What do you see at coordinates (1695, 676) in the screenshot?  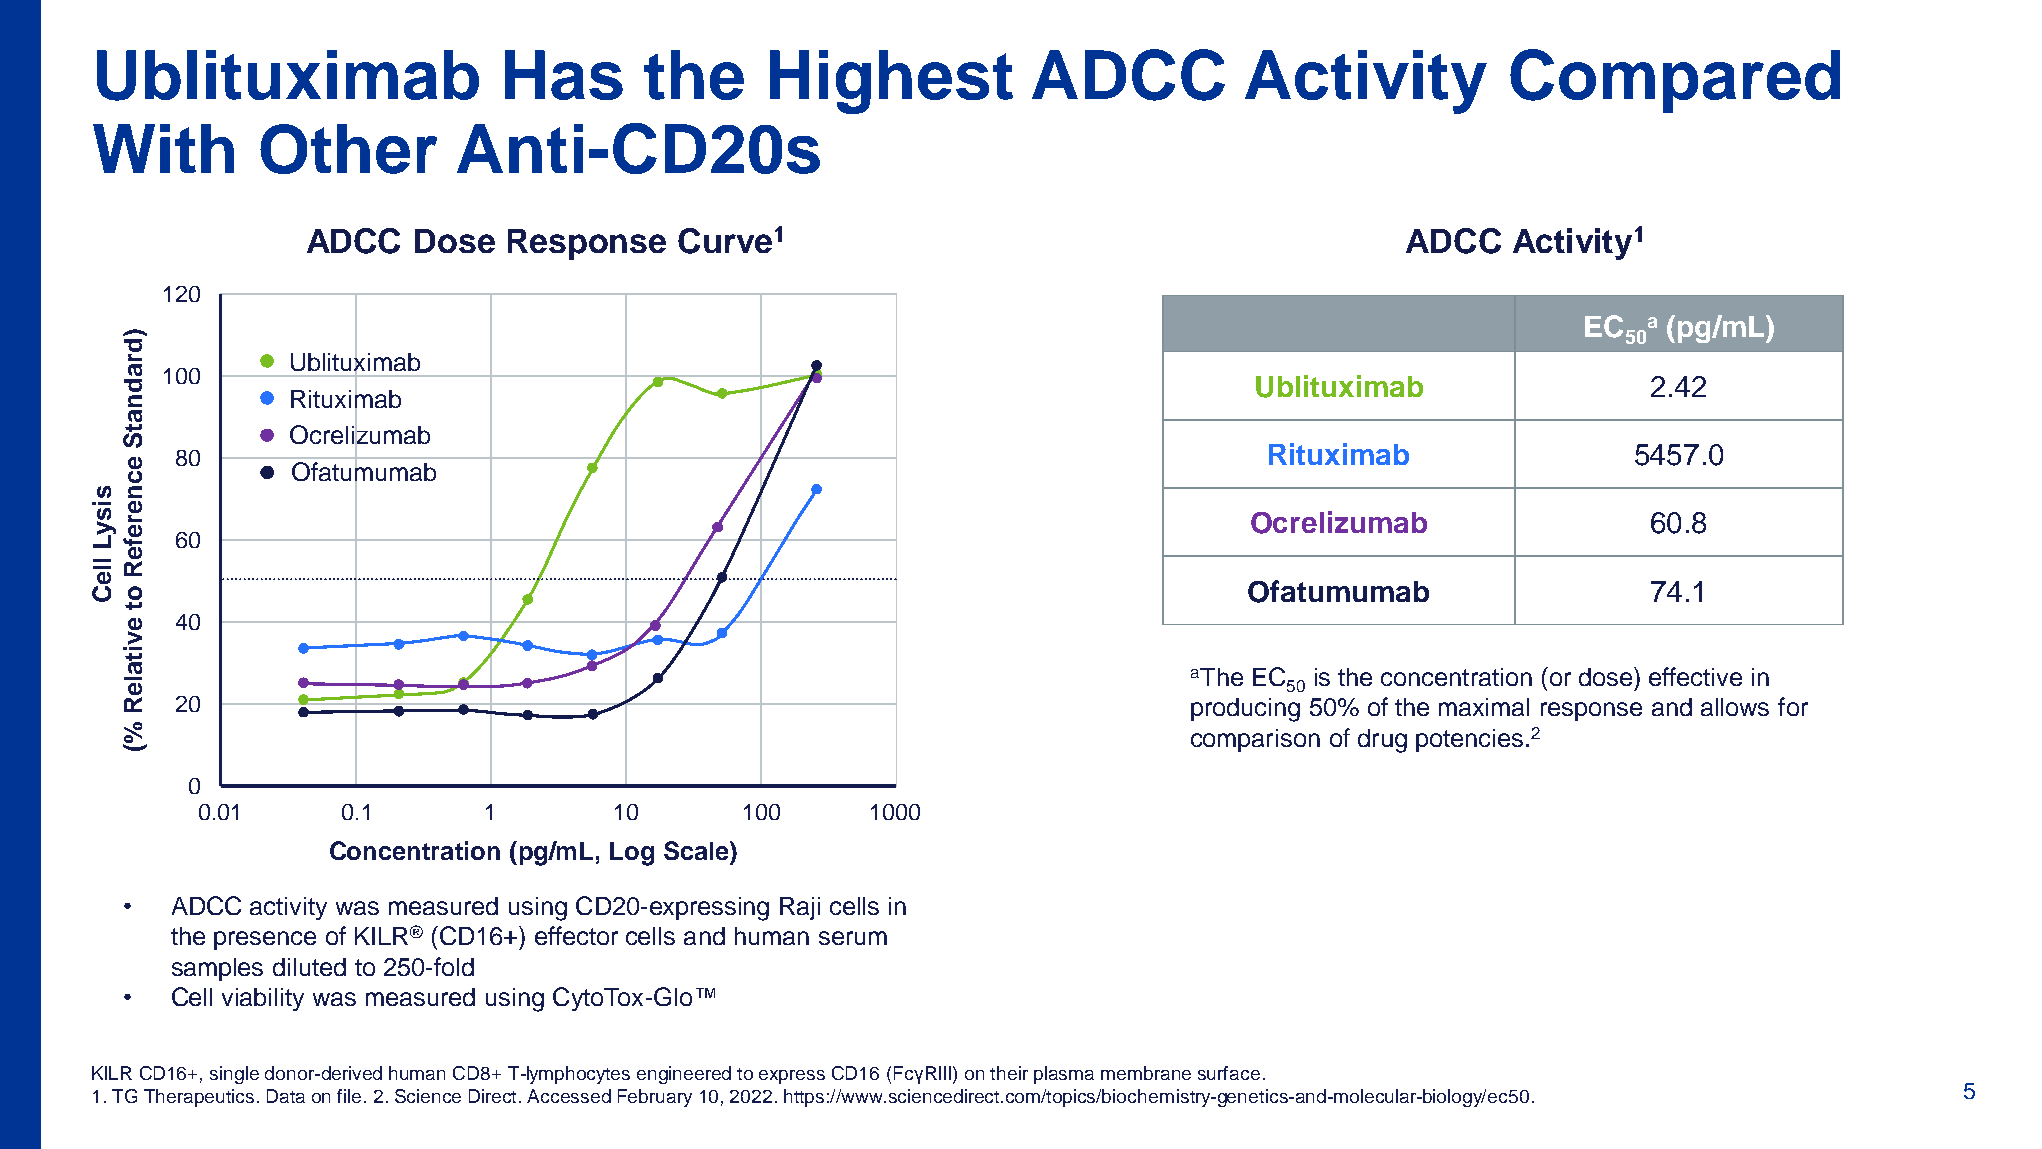 I see `effective` at bounding box center [1695, 676].
